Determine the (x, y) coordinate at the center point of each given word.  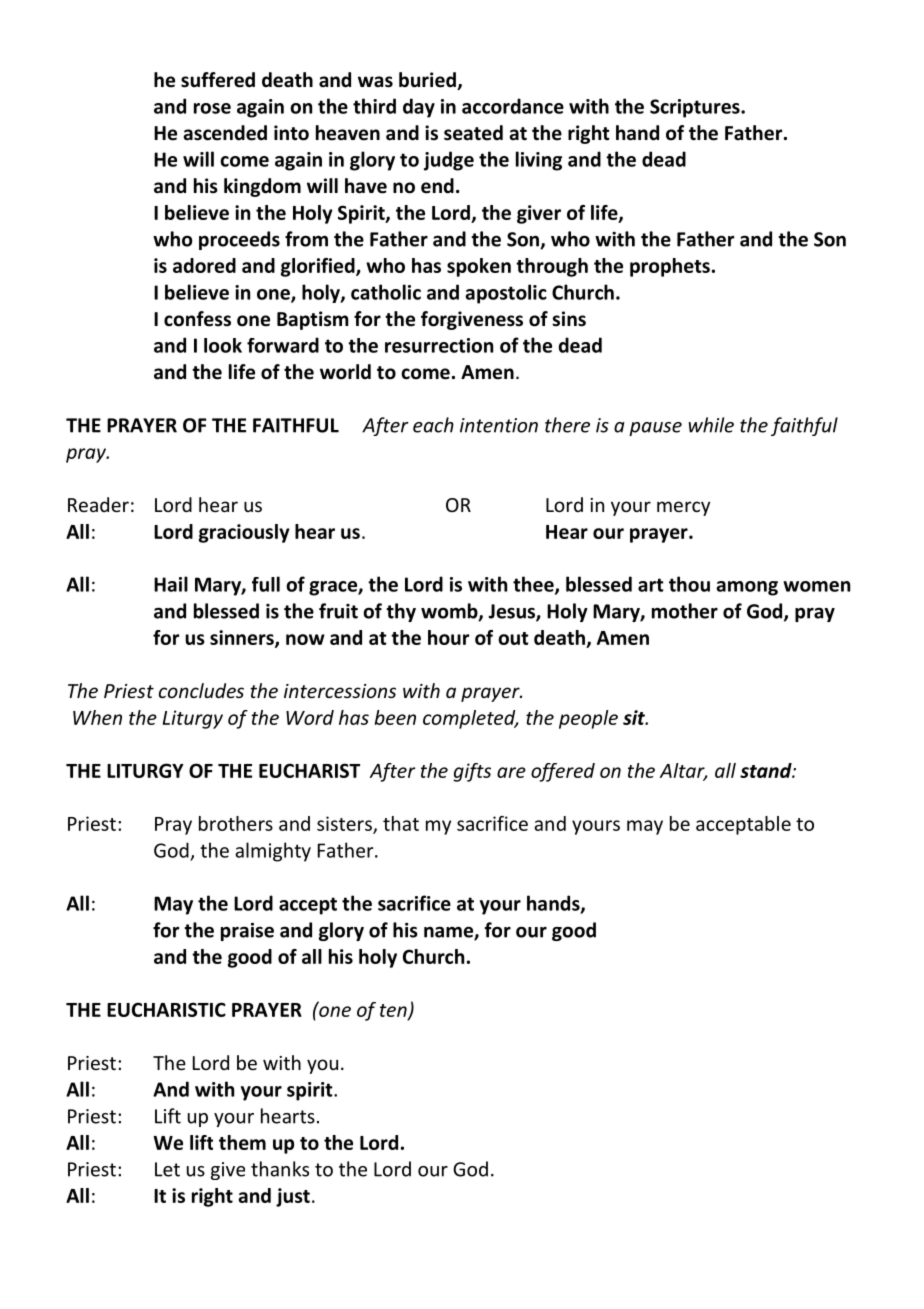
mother (685, 611)
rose (212, 108)
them (242, 1142)
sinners (243, 638)
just (293, 1197)
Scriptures (696, 108)
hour (448, 637)
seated (473, 133)
